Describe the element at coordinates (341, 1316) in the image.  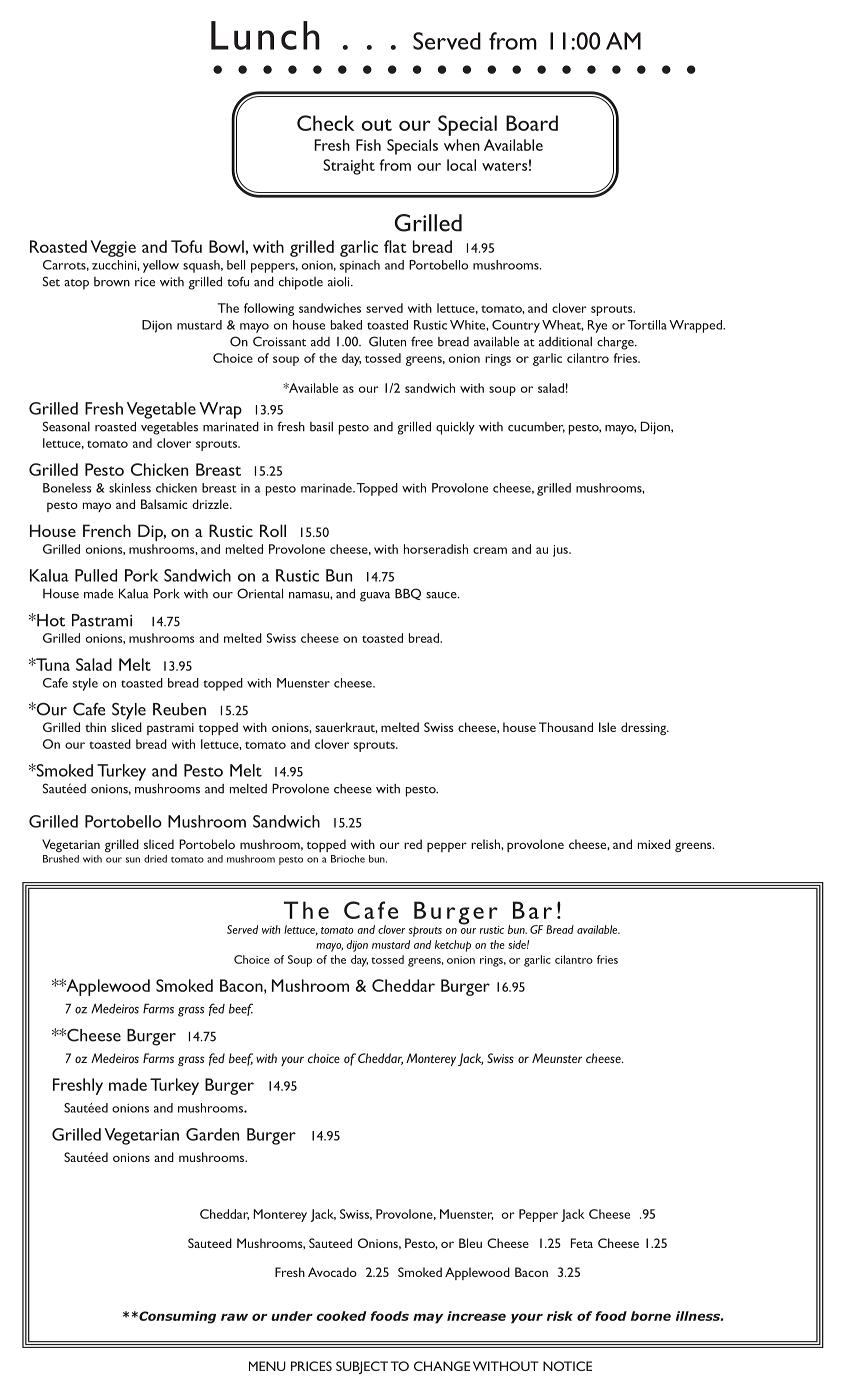
I see `cooked` at that location.
